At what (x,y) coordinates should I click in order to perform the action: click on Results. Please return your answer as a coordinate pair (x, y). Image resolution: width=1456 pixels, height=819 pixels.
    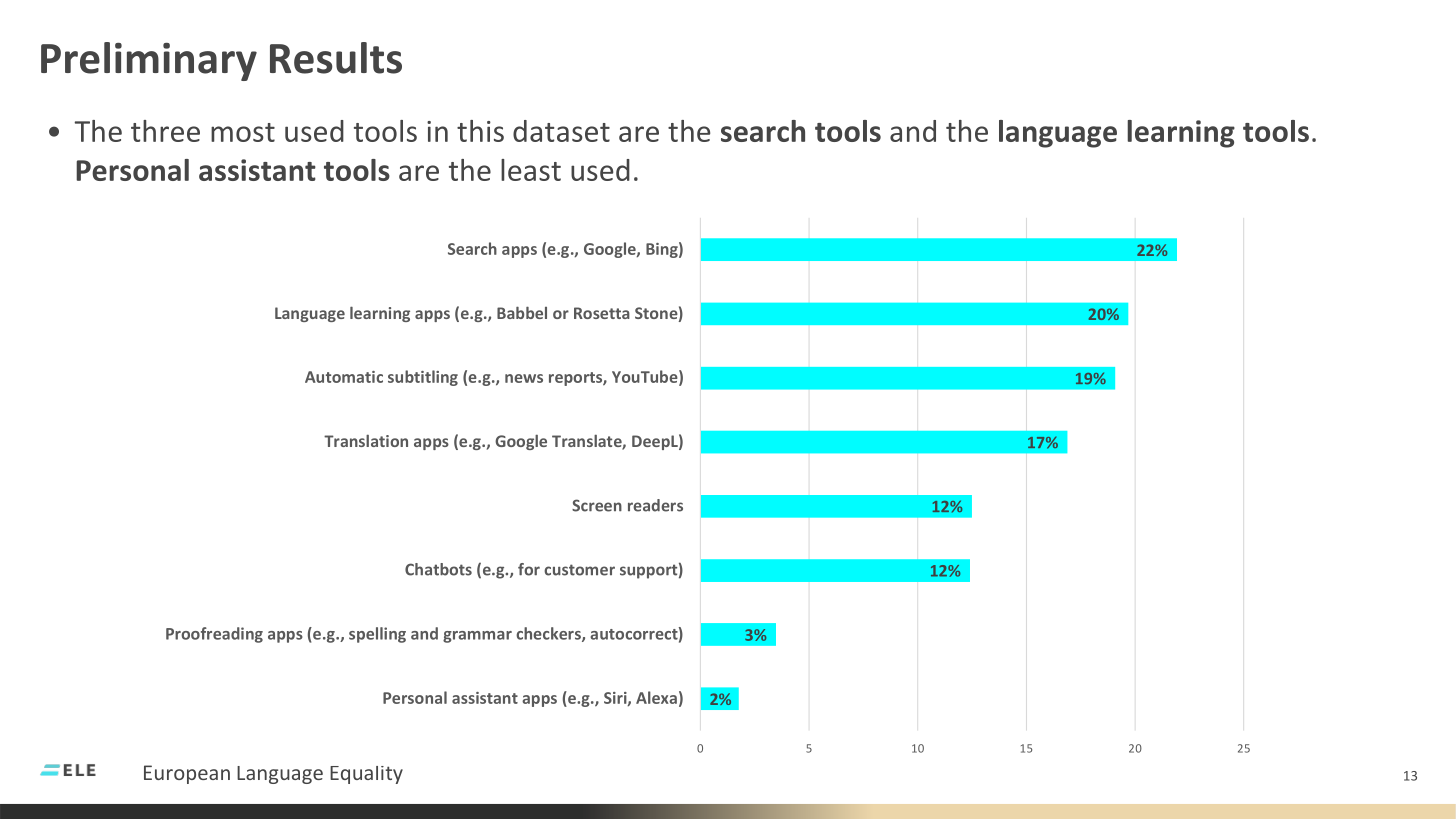
    Looking at the image, I should click on (336, 58).
